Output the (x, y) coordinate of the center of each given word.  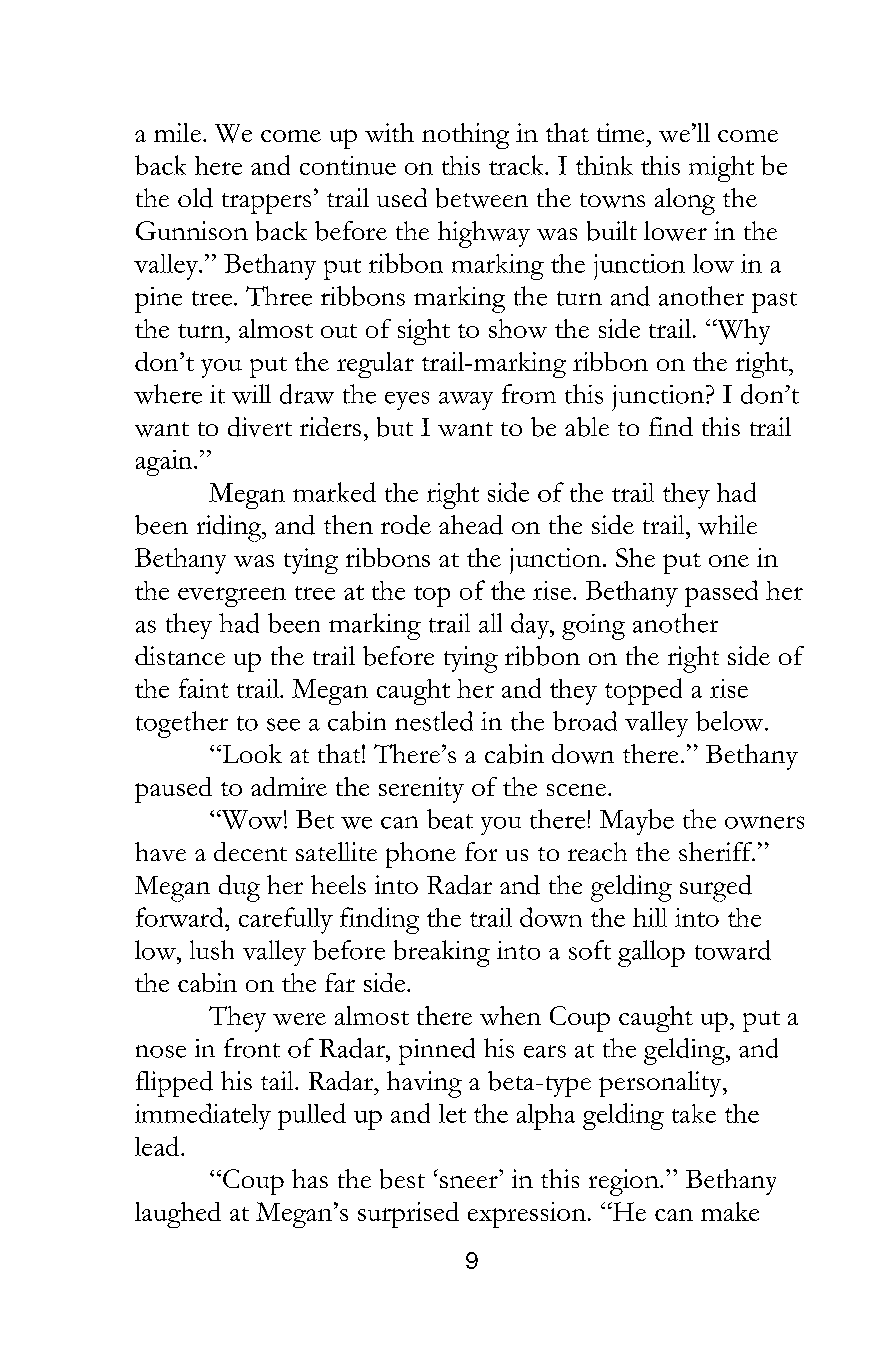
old (195, 198)
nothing (465, 136)
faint (204, 688)
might (721, 169)
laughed (178, 1215)
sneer (469, 1182)
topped (643, 691)
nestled (434, 721)
